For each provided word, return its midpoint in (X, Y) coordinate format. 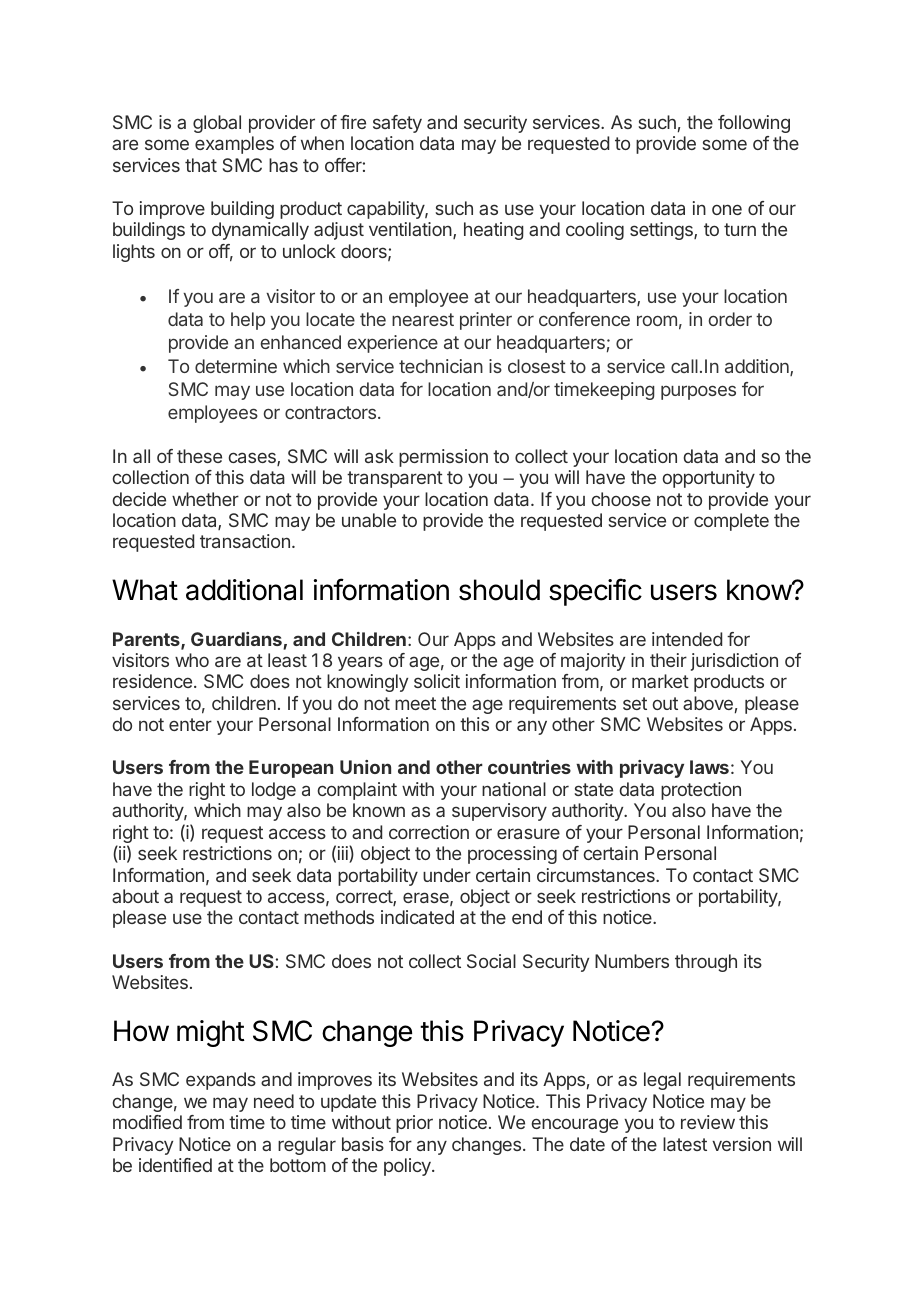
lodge (274, 791)
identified (175, 1165)
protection (701, 791)
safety (397, 124)
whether (205, 499)
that (201, 165)
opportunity (708, 479)
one (727, 209)
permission (443, 458)
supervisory (499, 812)
